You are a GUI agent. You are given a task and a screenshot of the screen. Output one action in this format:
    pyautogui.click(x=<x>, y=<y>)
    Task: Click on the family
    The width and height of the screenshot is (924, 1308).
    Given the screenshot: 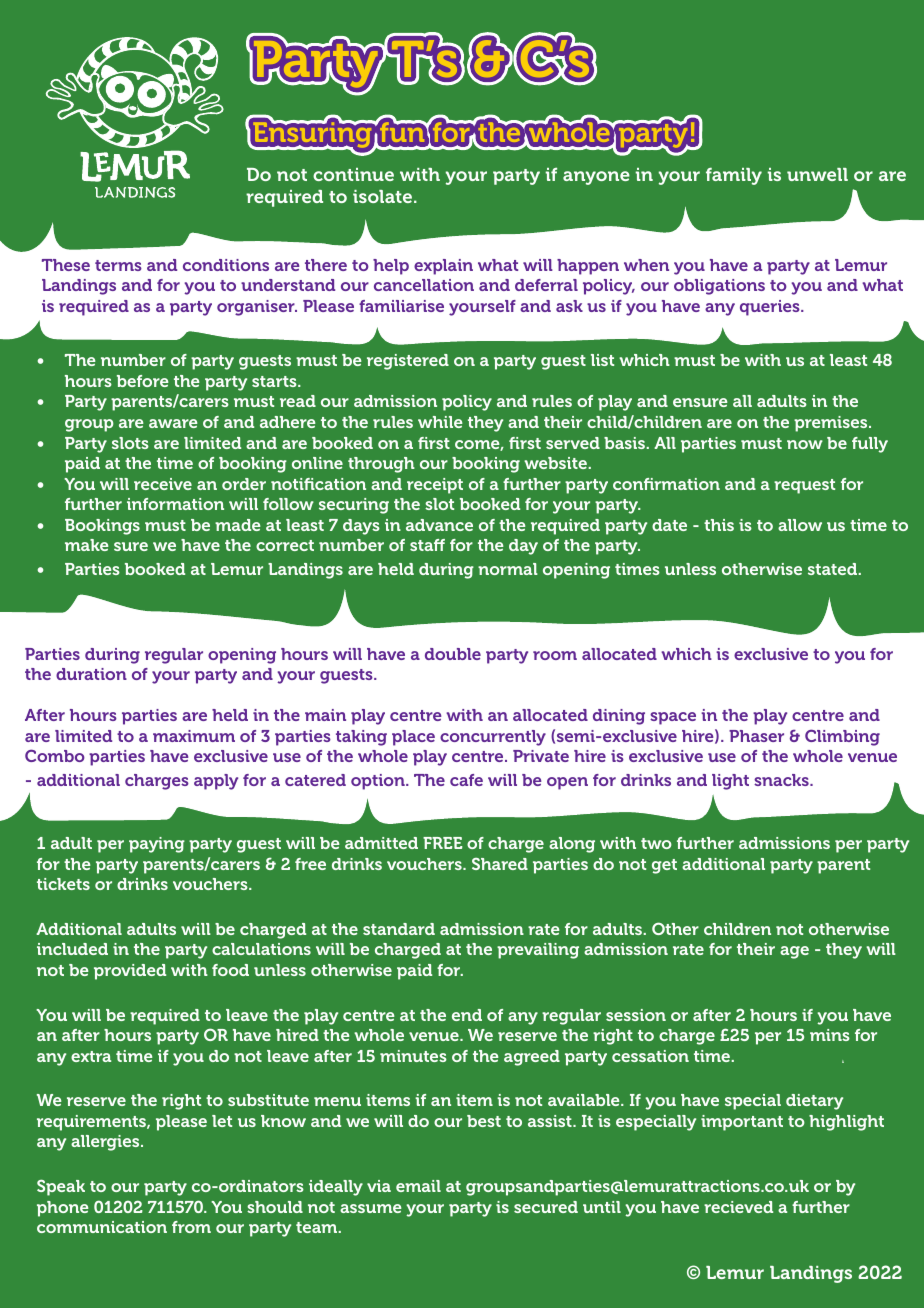 What is the action you would take?
    pyautogui.click(x=734, y=176)
